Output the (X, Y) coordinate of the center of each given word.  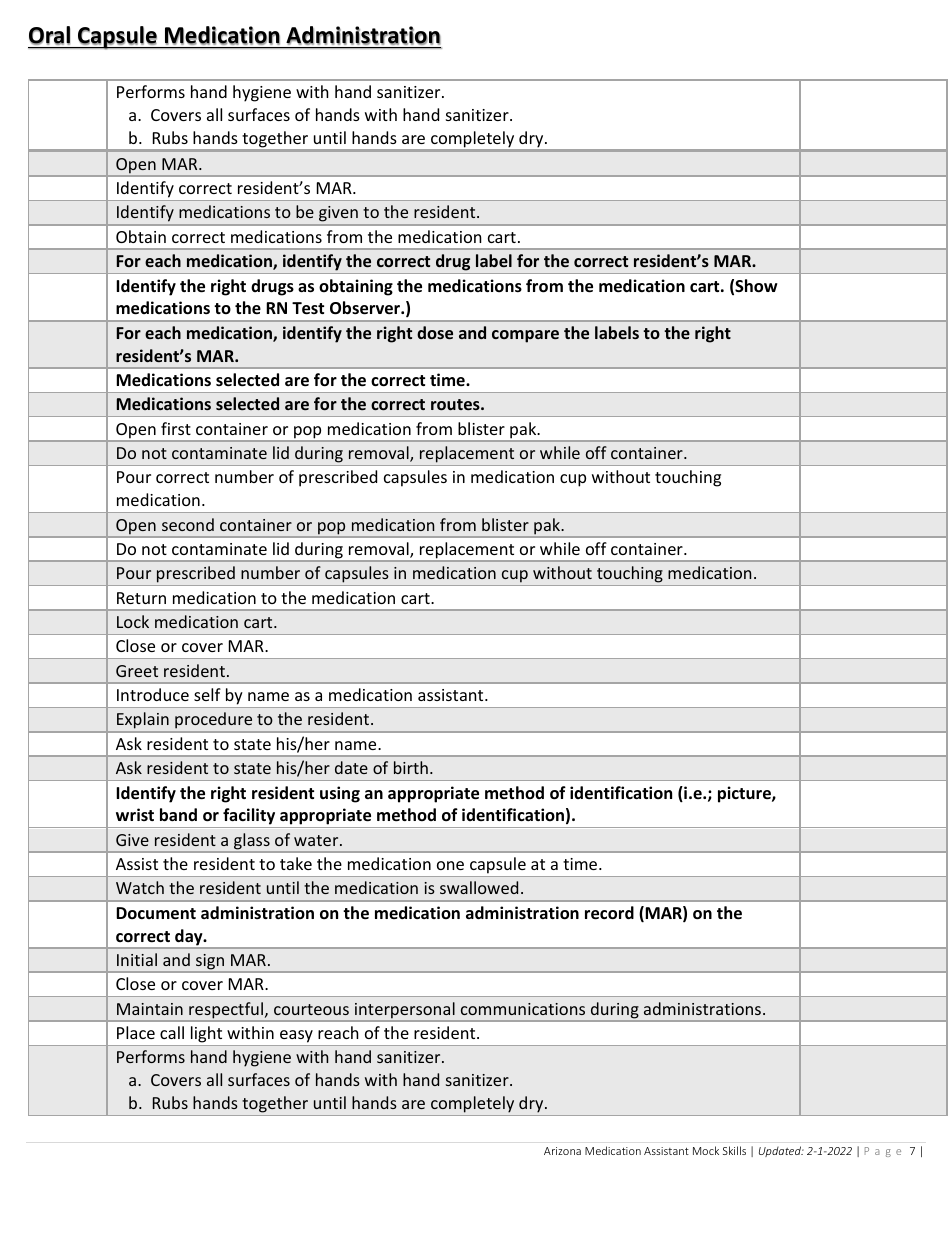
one (450, 865)
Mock (706, 1150)
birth (411, 767)
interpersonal (405, 1011)
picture (745, 794)
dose (435, 332)
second (188, 524)
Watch (140, 887)
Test (308, 308)
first (176, 428)
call (172, 1032)
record (609, 913)
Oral (49, 35)
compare (525, 336)
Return (141, 598)
